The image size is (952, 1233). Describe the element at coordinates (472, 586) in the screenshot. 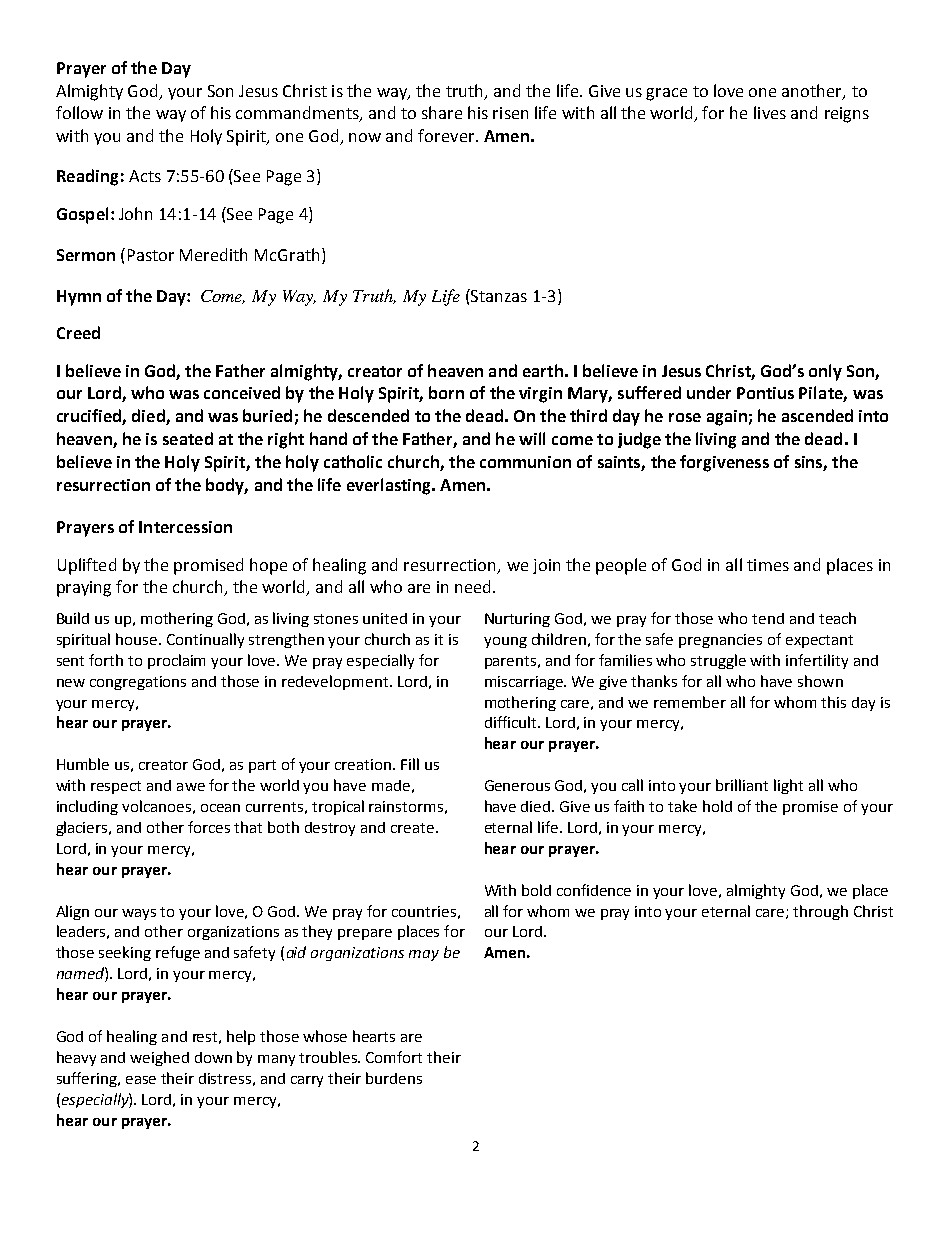

I see `need` at that location.
